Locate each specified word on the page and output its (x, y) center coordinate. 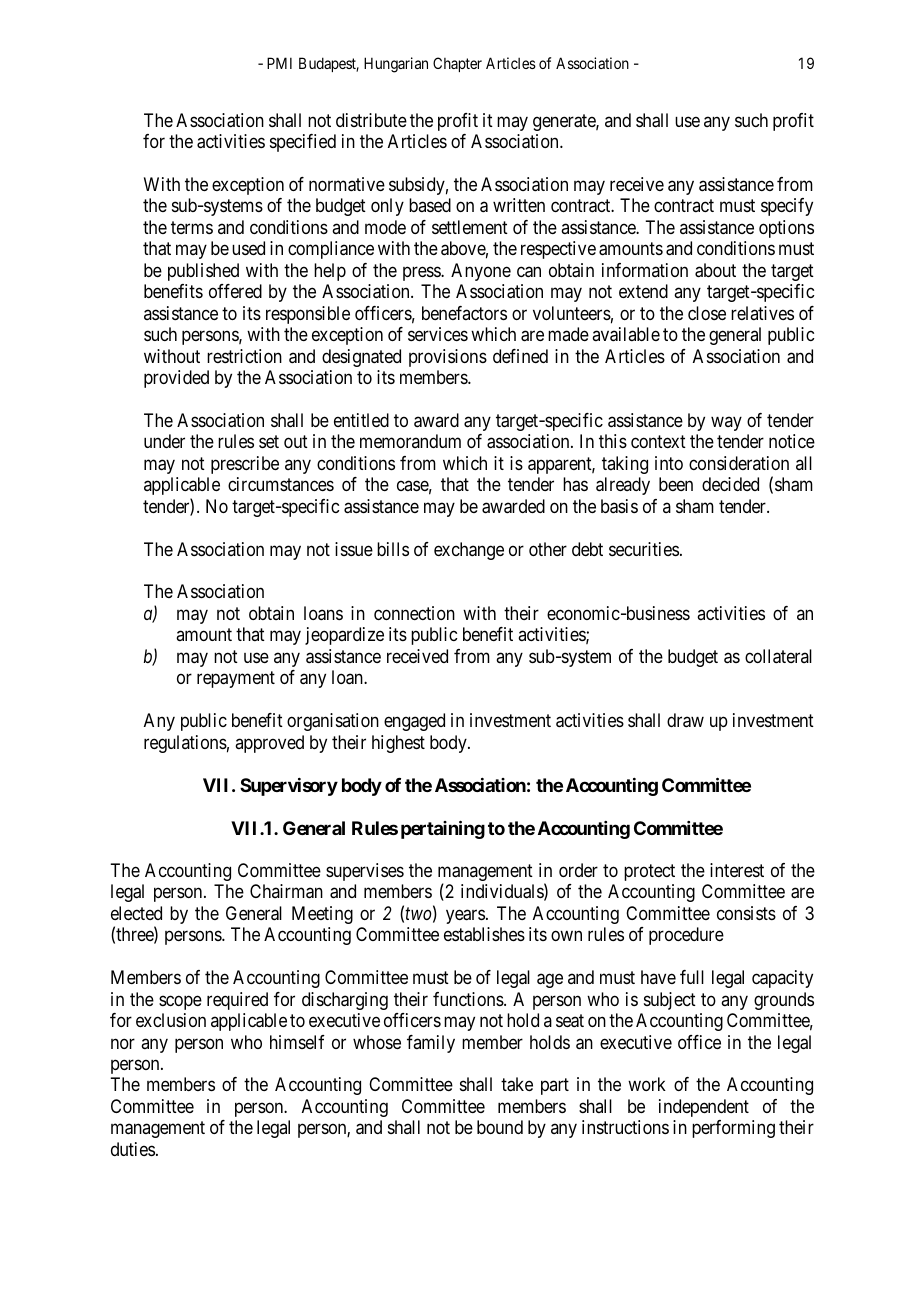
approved (269, 744)
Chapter (457, 64)
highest (398, 744)
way (726, 423)
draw (685, 720)
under (164, 441)
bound (500, 1127)
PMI (279, 63)
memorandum (410, 441)
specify (787, 207)
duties (133, 1149)
